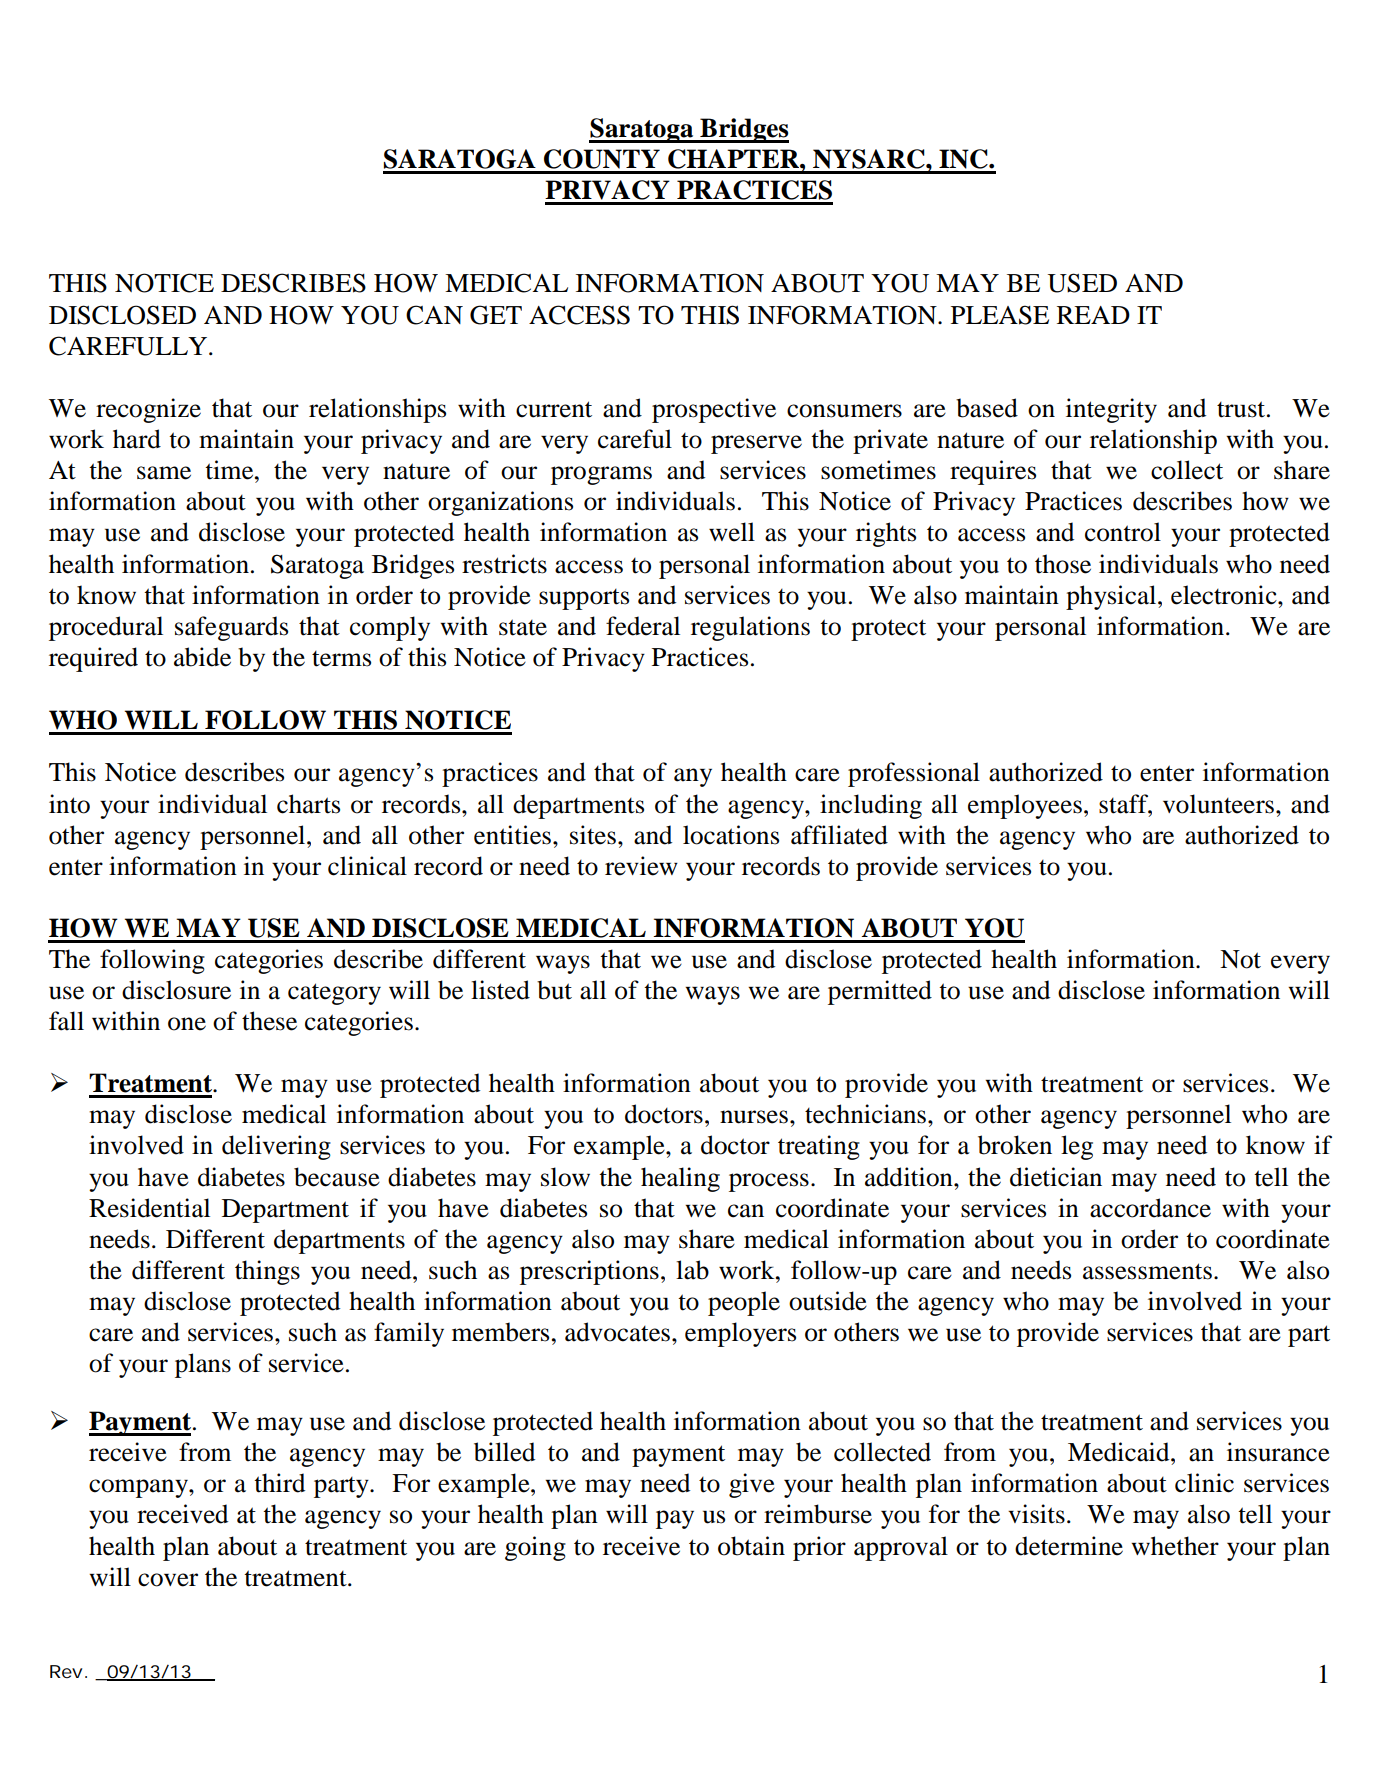  I want to click on cover, so click(168, 1580).
